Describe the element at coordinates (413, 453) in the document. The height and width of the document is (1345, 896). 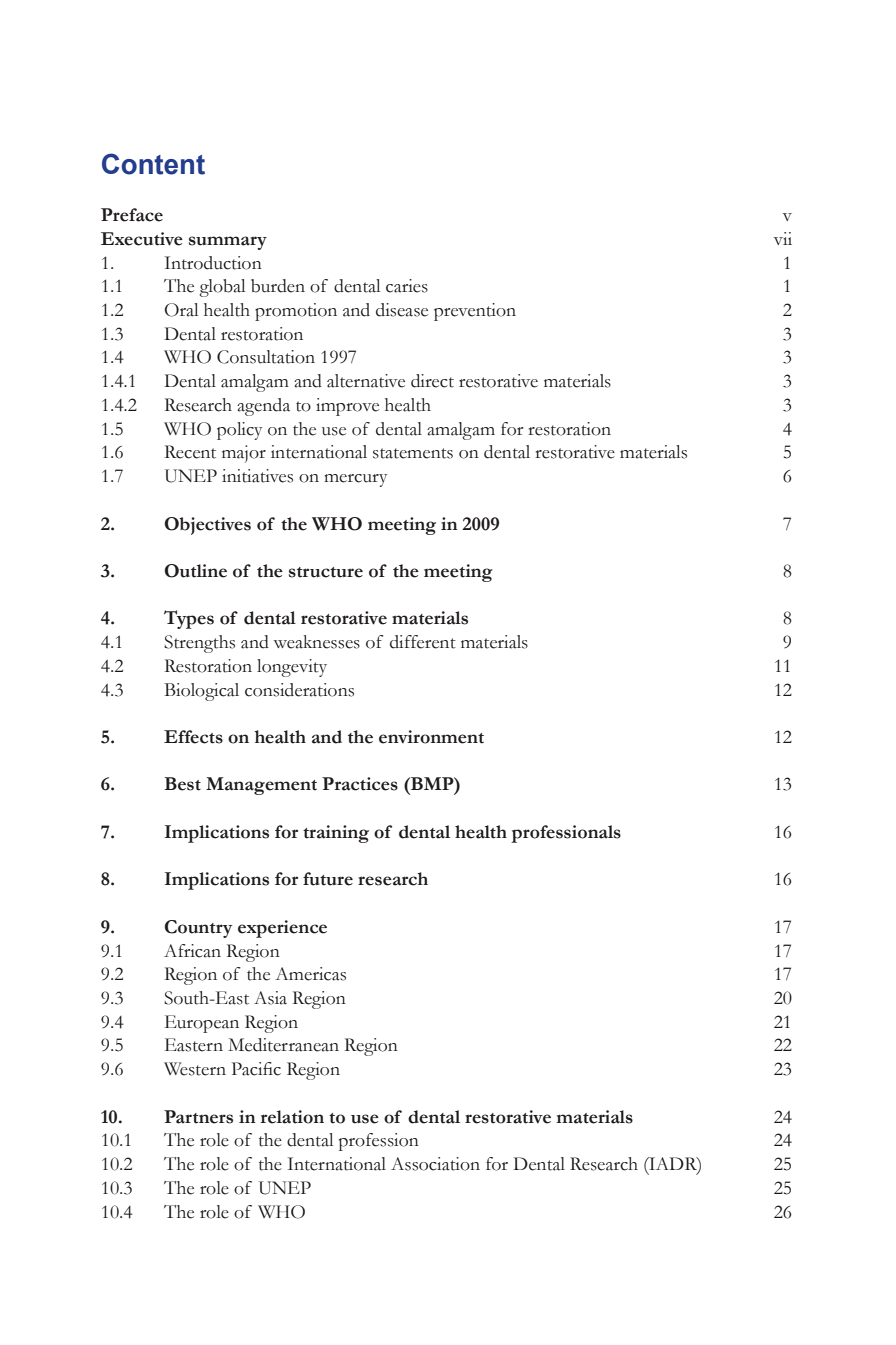
I see `statements` at that location.
